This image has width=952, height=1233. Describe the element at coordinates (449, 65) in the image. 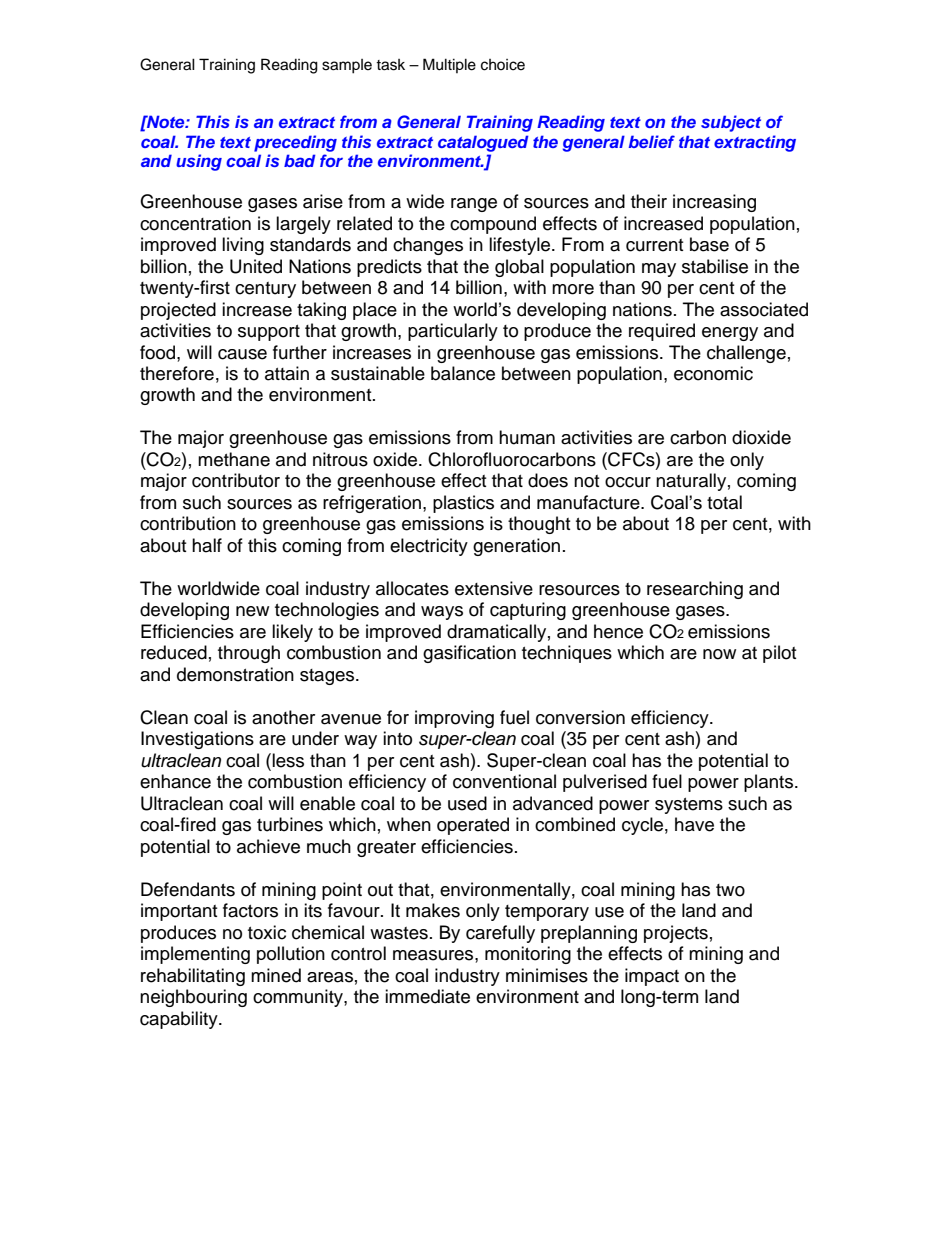

I see `Multiple` at that location.
